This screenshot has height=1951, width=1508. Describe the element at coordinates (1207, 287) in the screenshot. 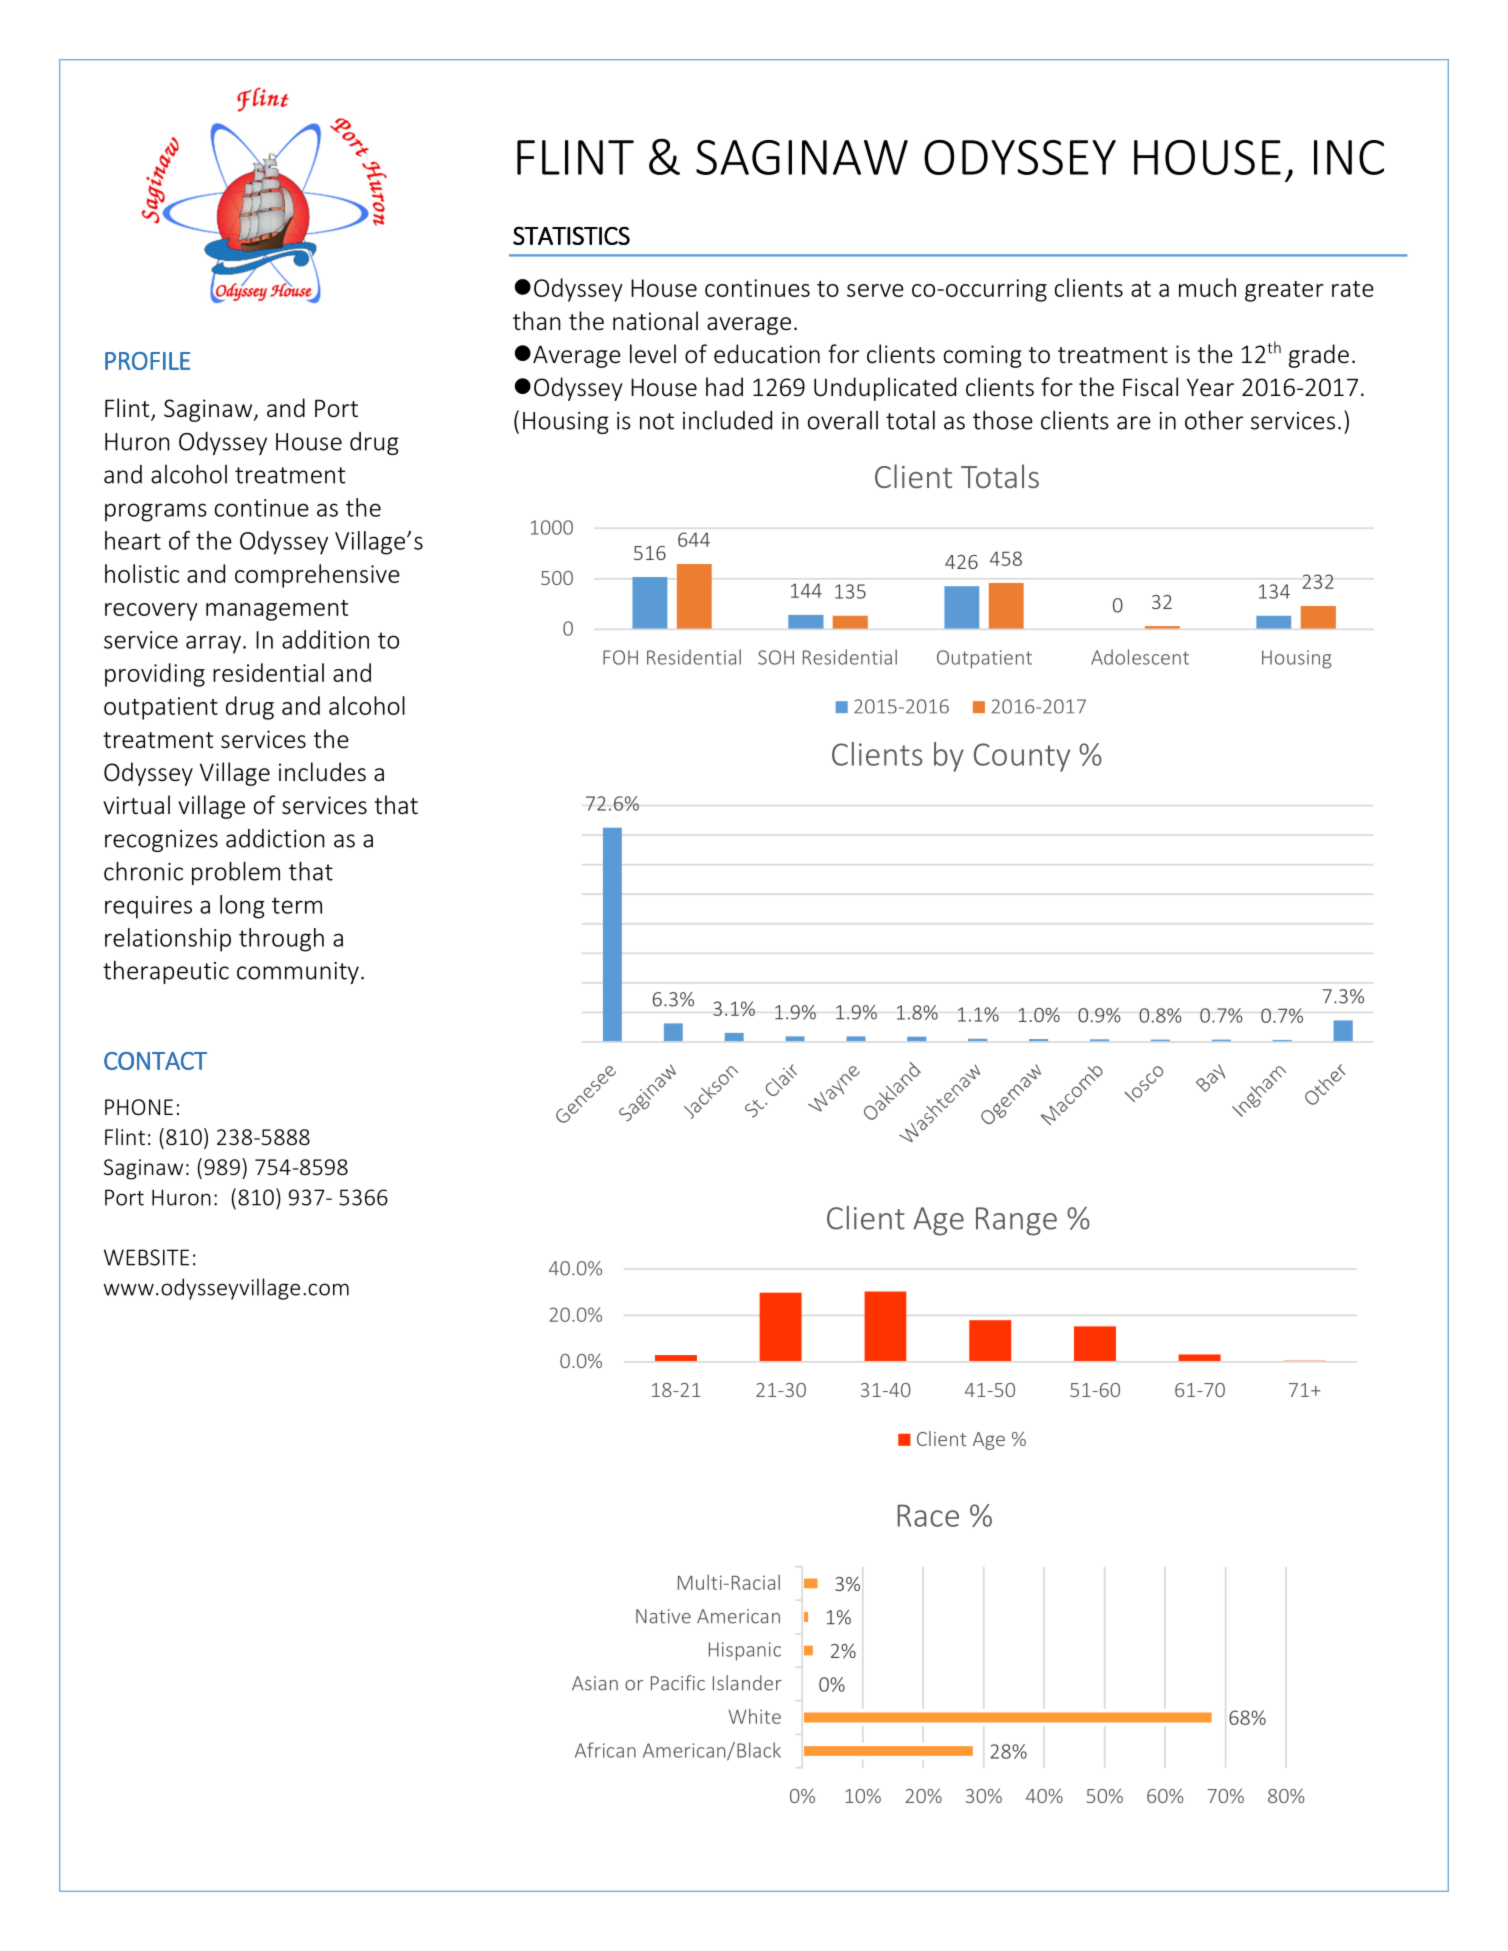

I see `much` at that location.
